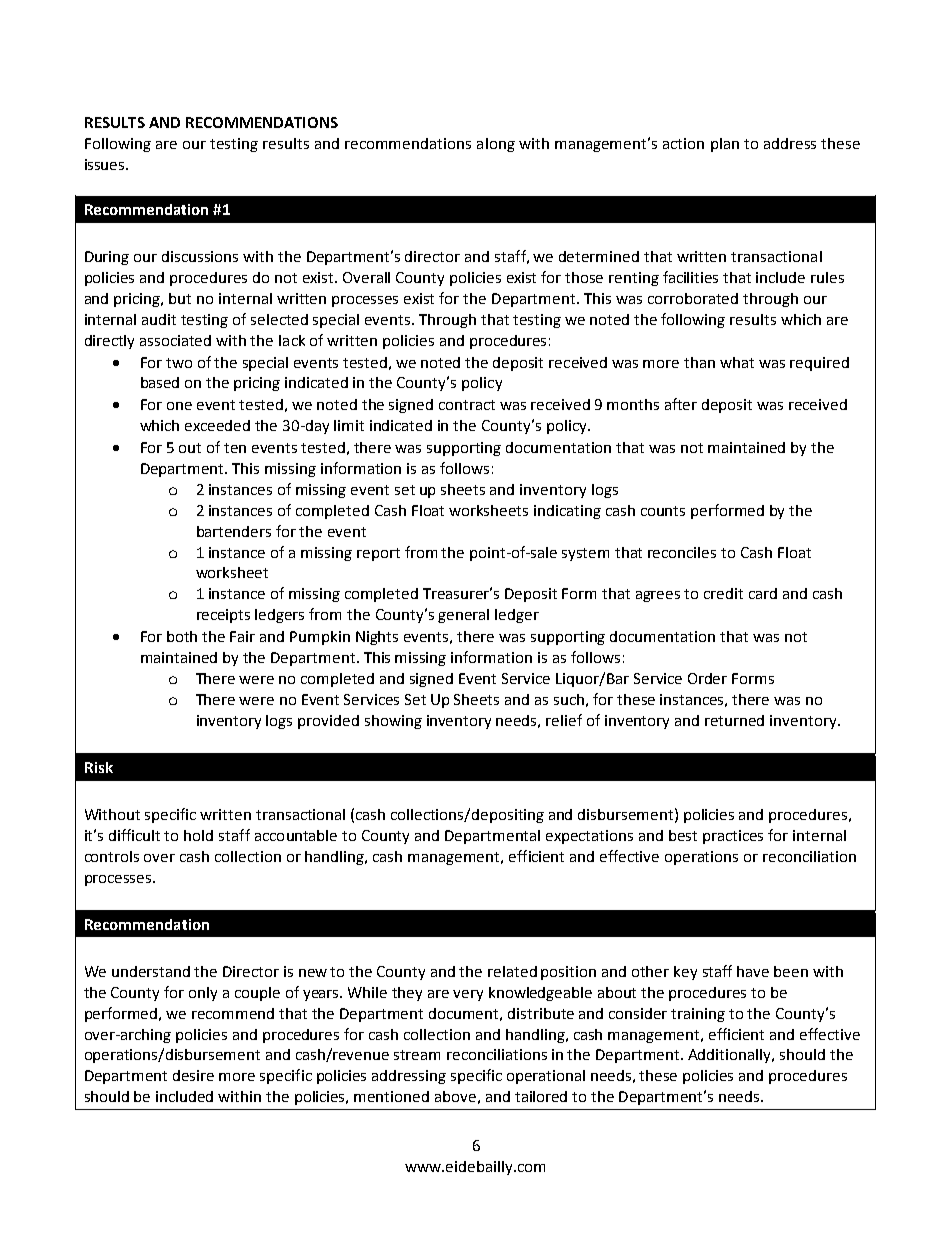  Describe the element at coordinates (496, 145) in the document. I see `along` at that location.
